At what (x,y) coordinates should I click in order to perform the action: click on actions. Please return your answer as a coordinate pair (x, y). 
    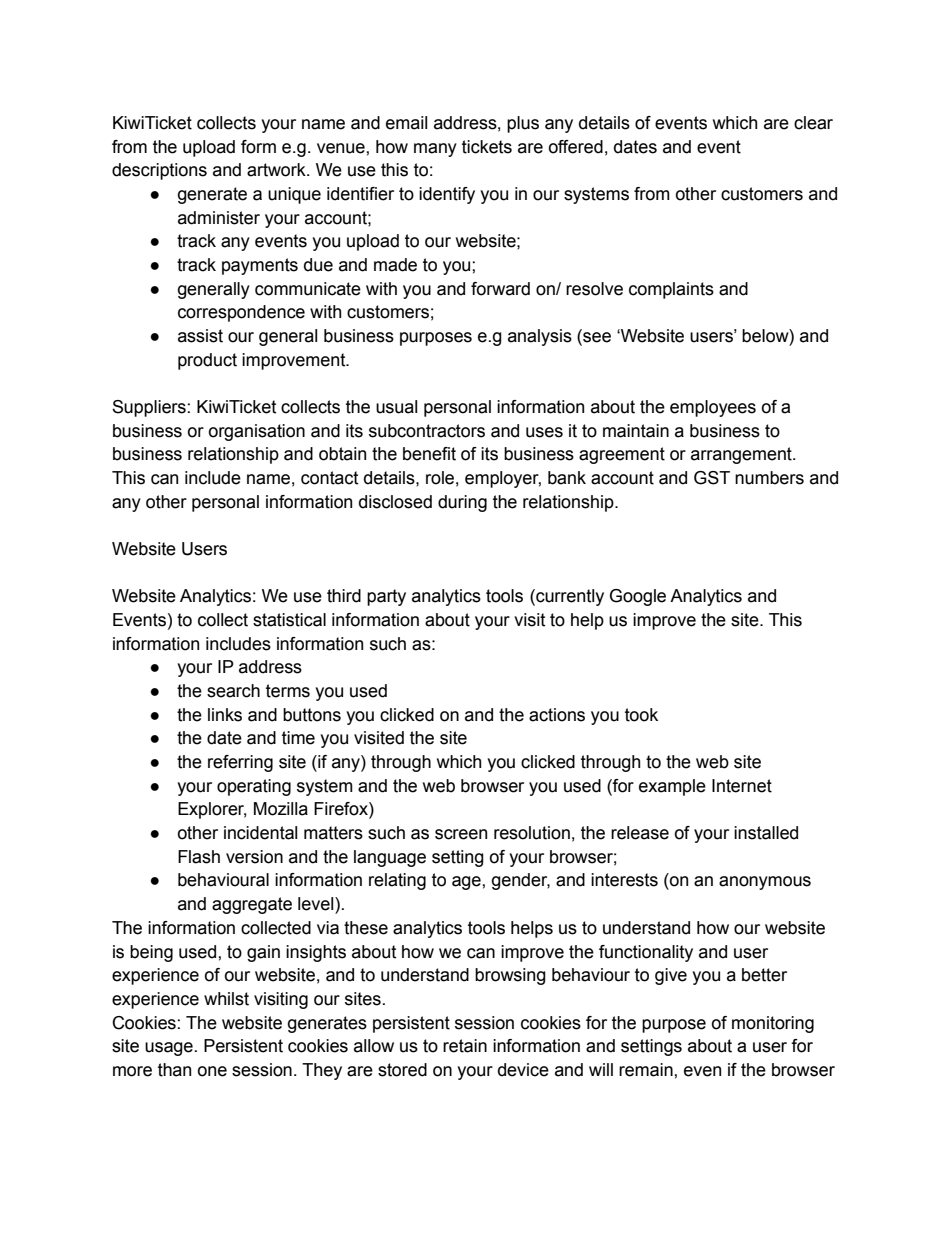
    Looking at the image, I should click on (557, 715).
